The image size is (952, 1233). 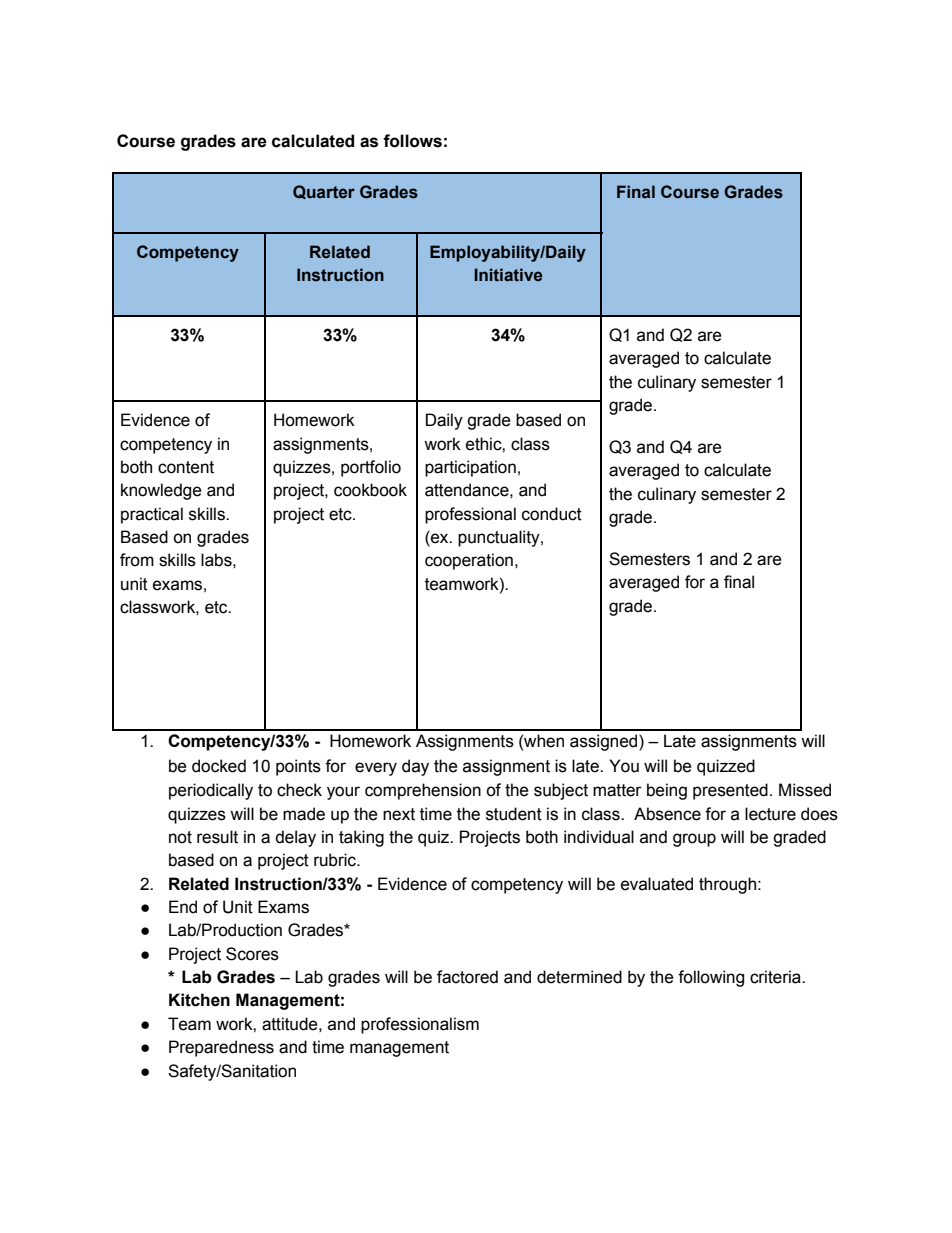 What do you see at coordinates (730, 791) in the screenshot?
I see `presented` at bounding box center [730, 791].
